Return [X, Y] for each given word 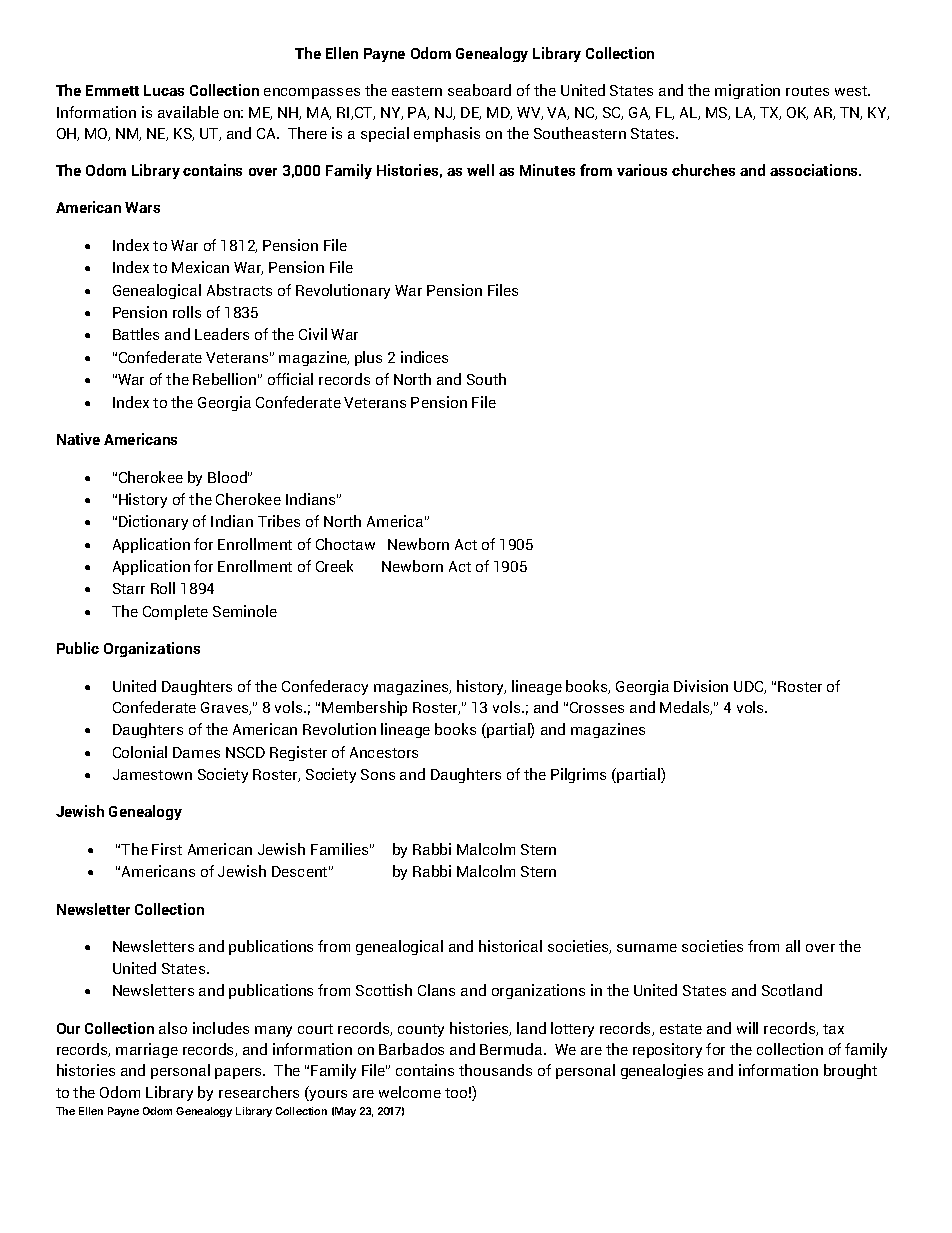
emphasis [447, 134]
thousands [495, 1070]
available [188, 112]
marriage [147, 1050]
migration [747, 91]
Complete [175, 612]
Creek [334, 566]
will [747, 1028]
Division [701, 686]
